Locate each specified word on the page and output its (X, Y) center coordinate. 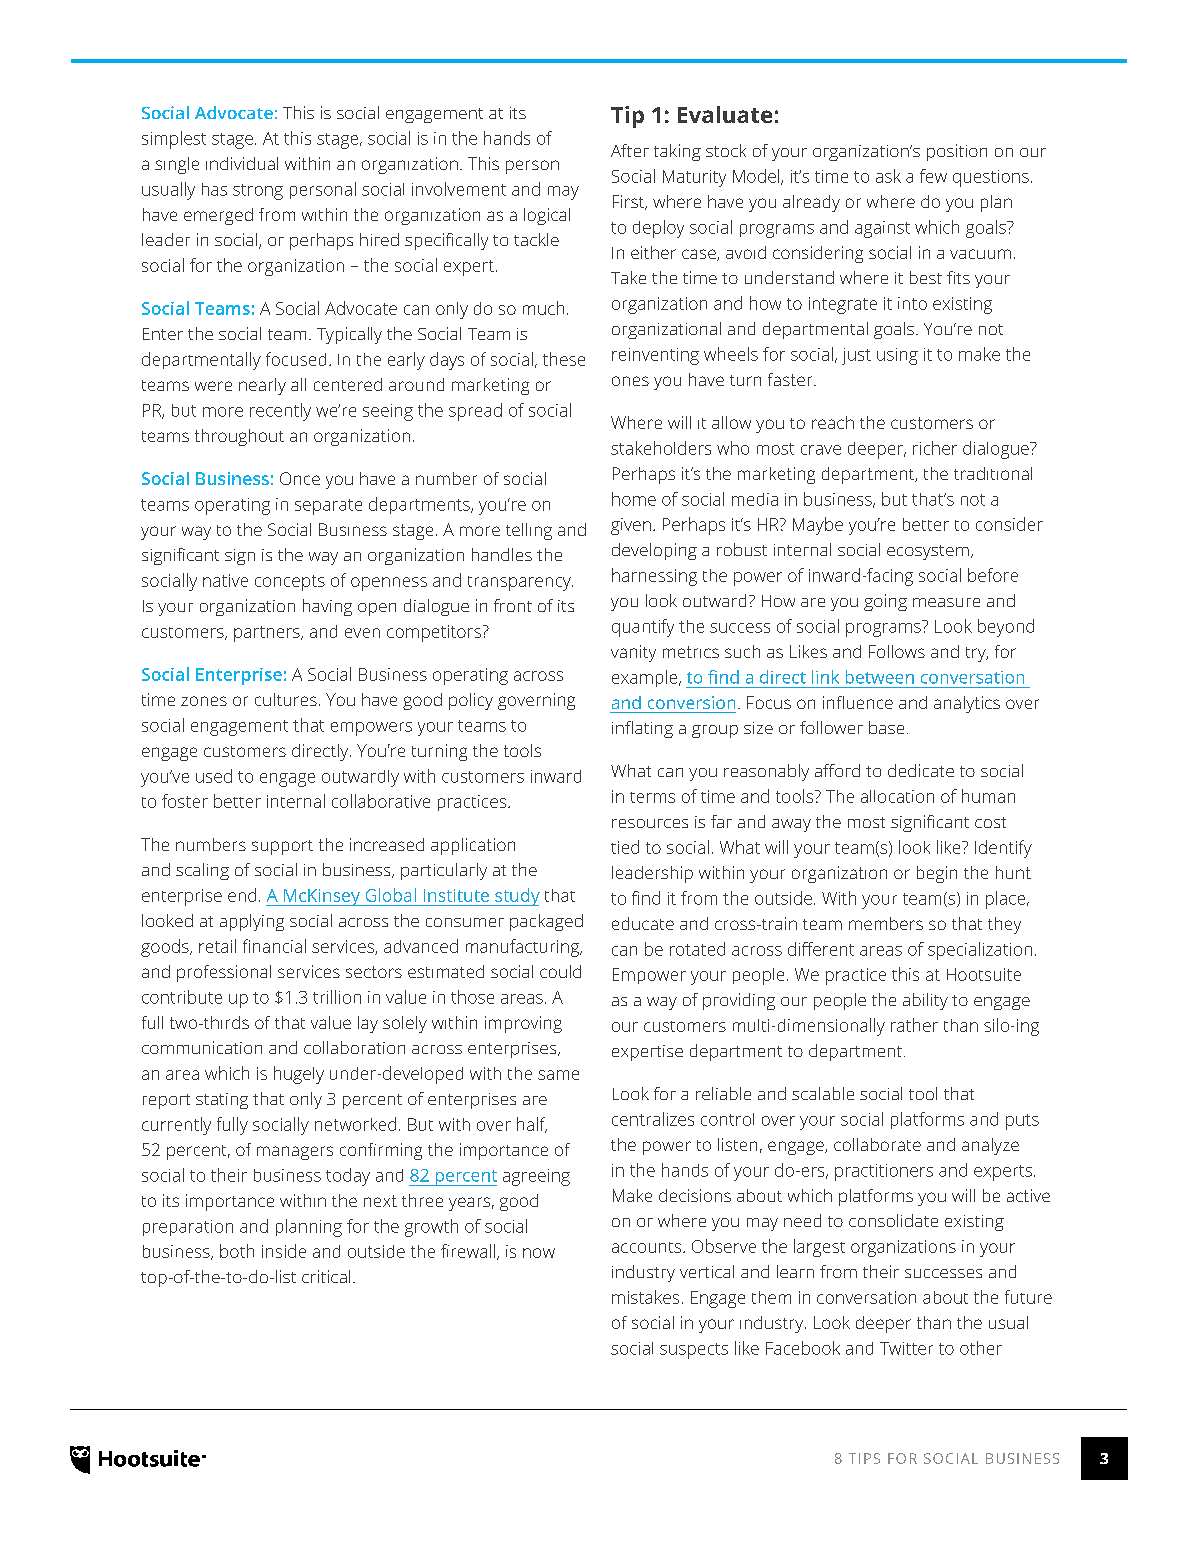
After (630, 150)
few (933, 176)
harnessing (654, 577)
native (225, 580)
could (560, 971)
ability (925, 1001)
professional (224, 973)
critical (326, 1276)
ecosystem (928, 552)
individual (242, 163)
